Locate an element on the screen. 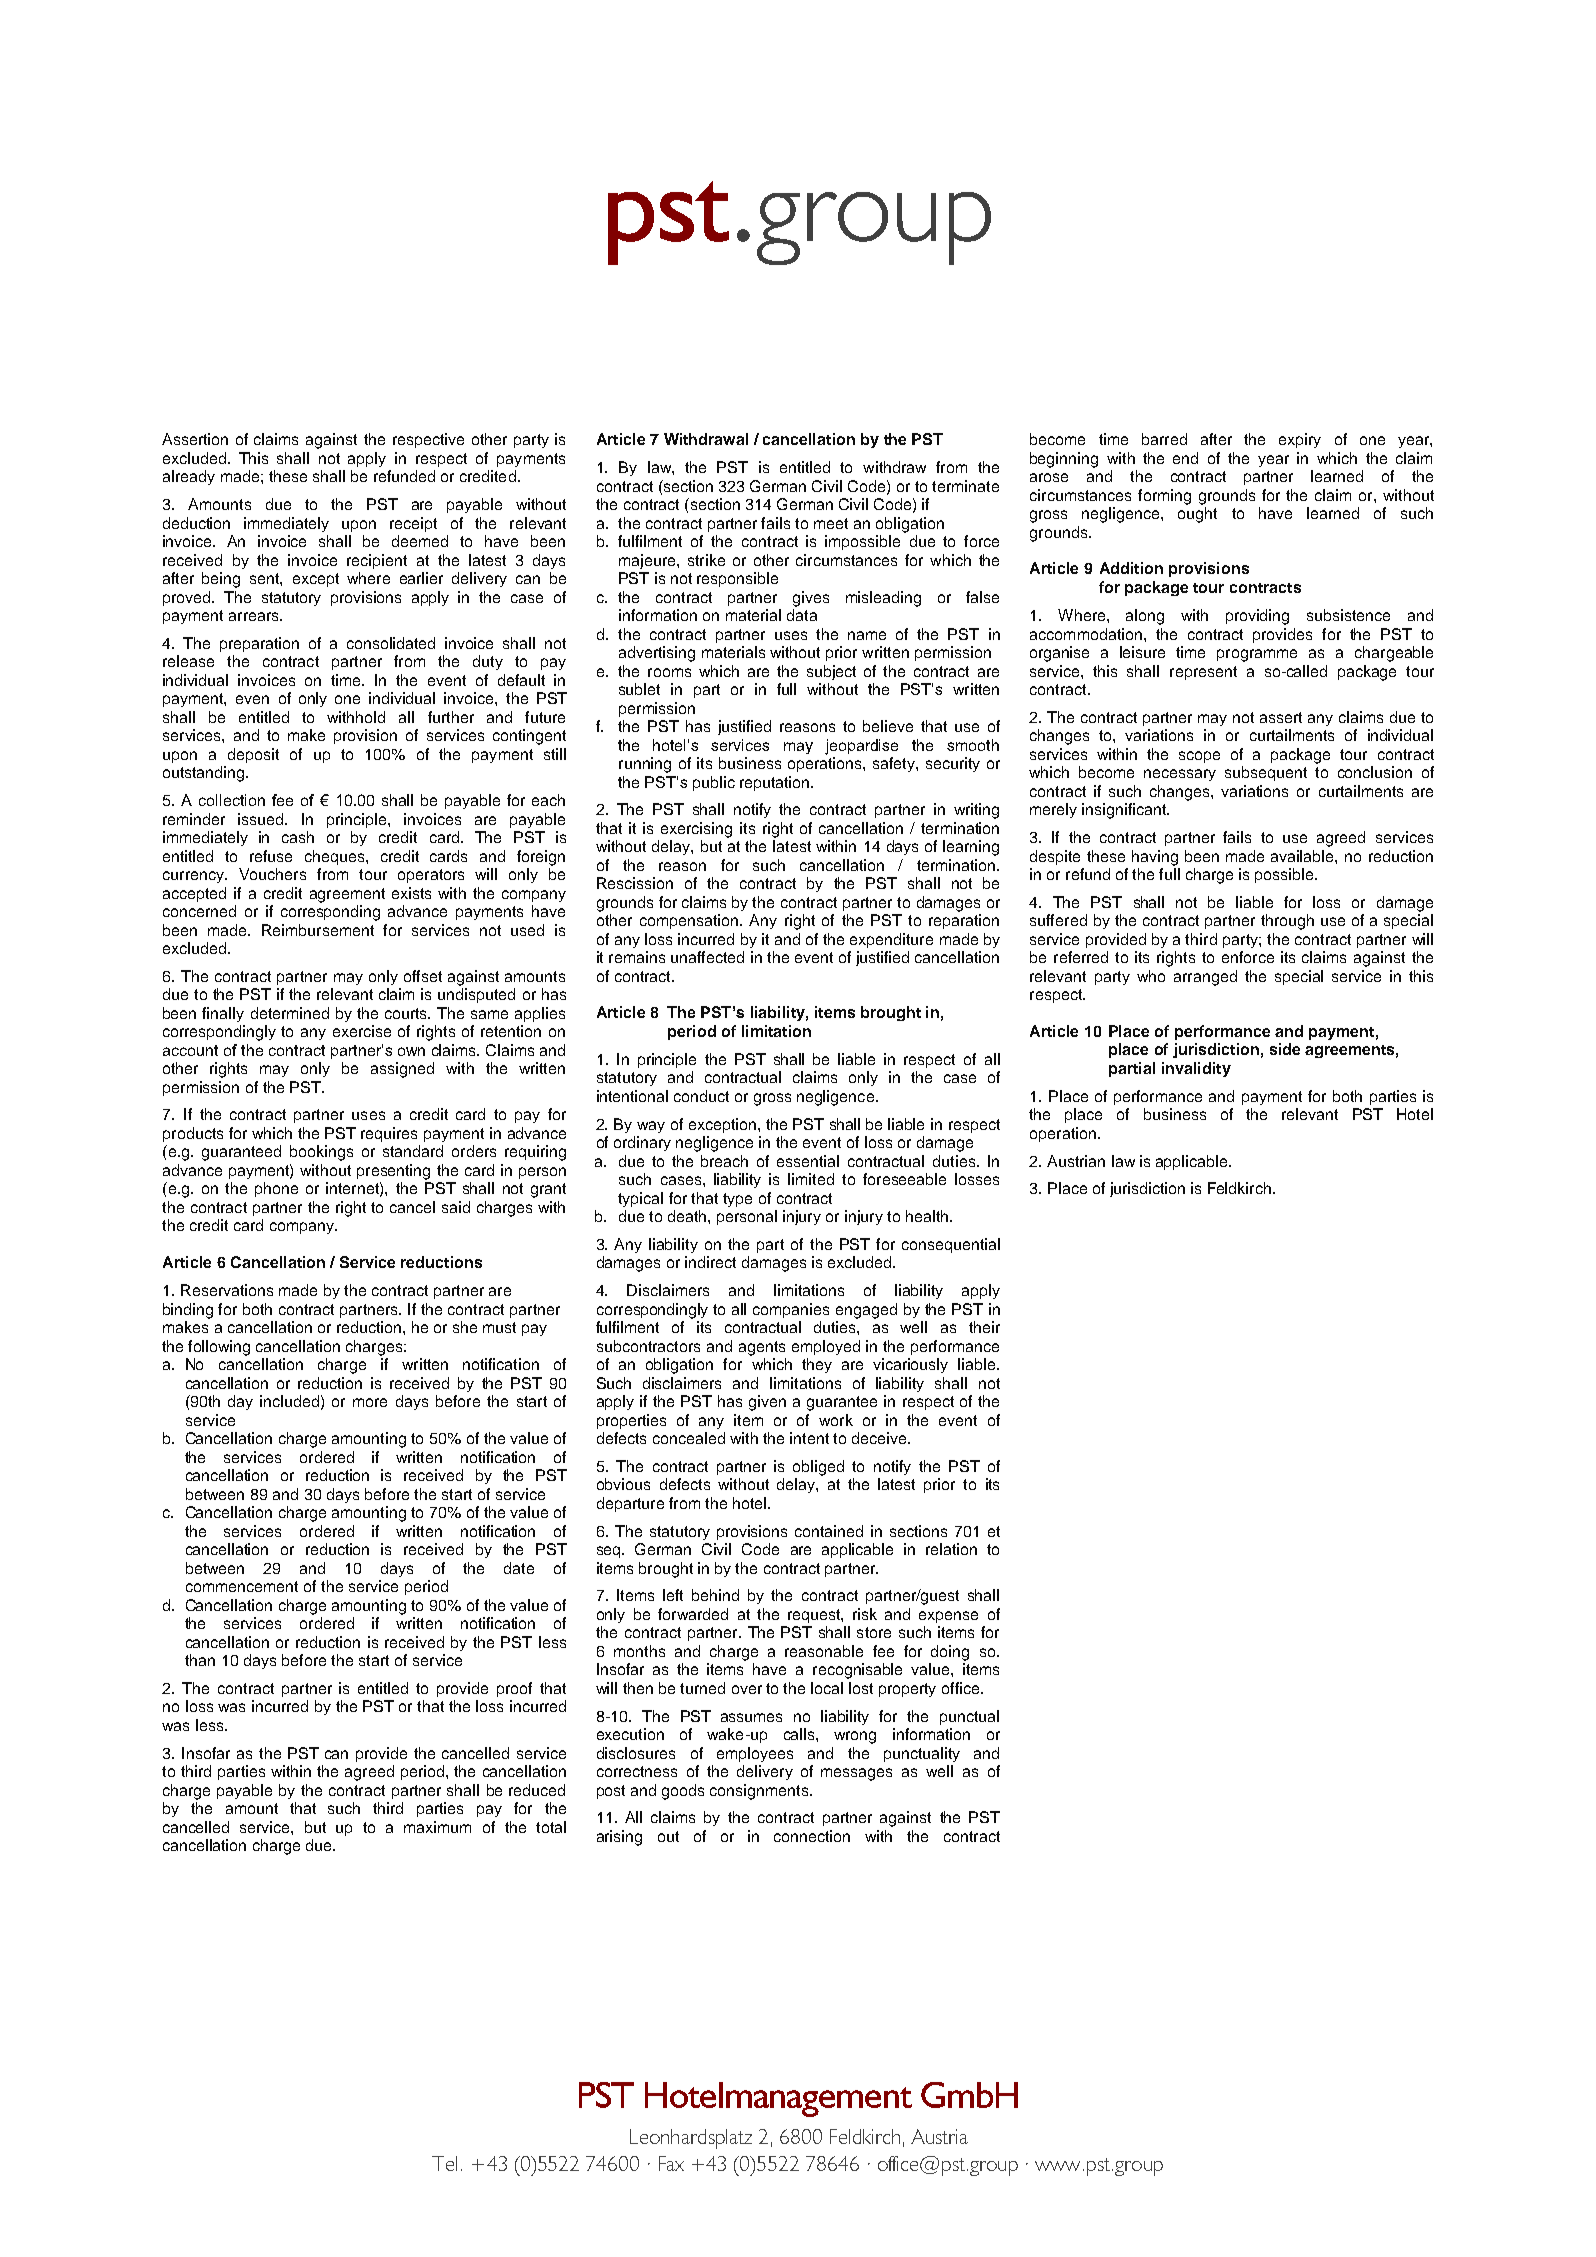 The image size is (1596, 2257). meet is located at coordinates (831, 523).
